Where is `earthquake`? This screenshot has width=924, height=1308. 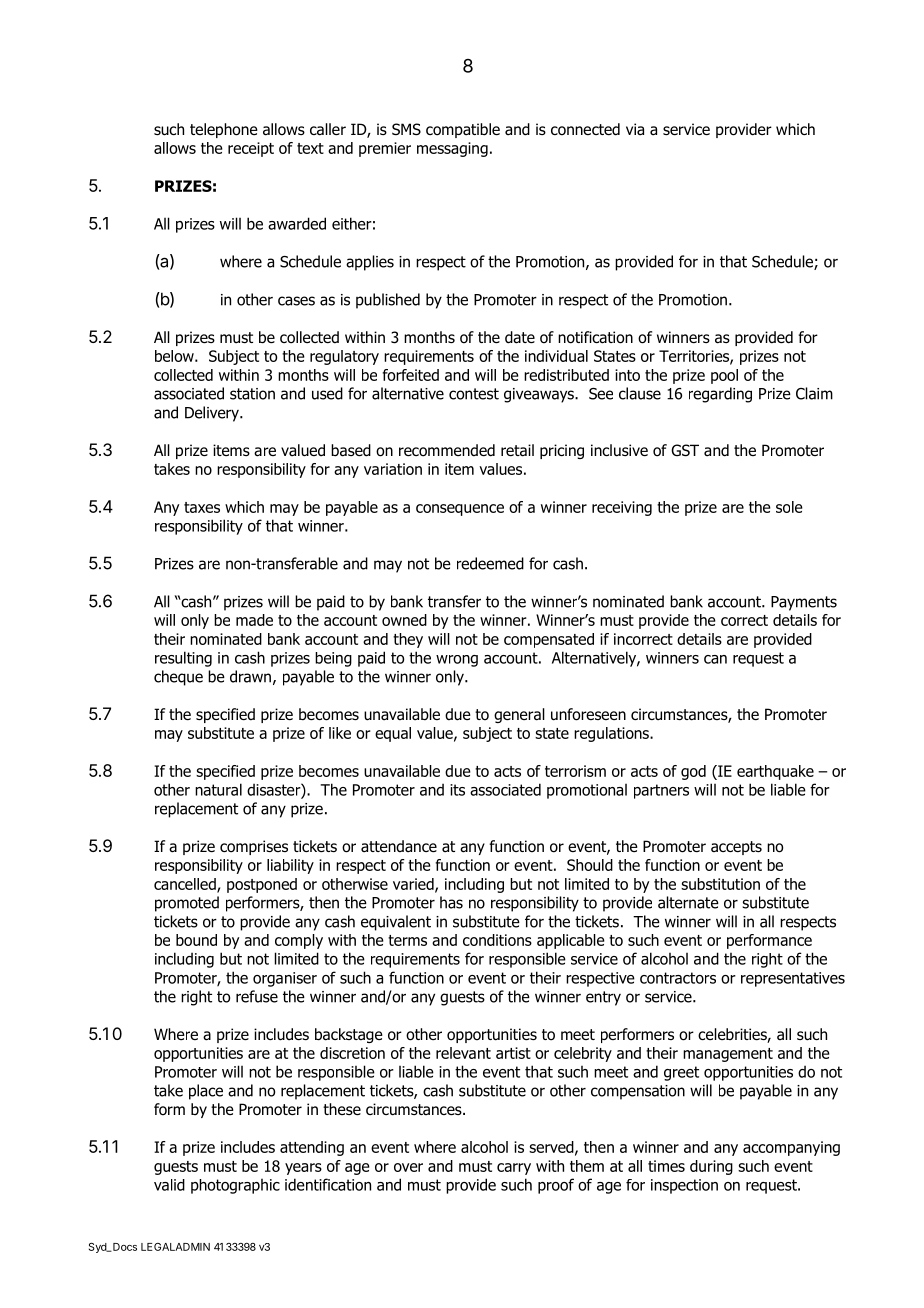
earthquake is located at coordinates (775, 772).
